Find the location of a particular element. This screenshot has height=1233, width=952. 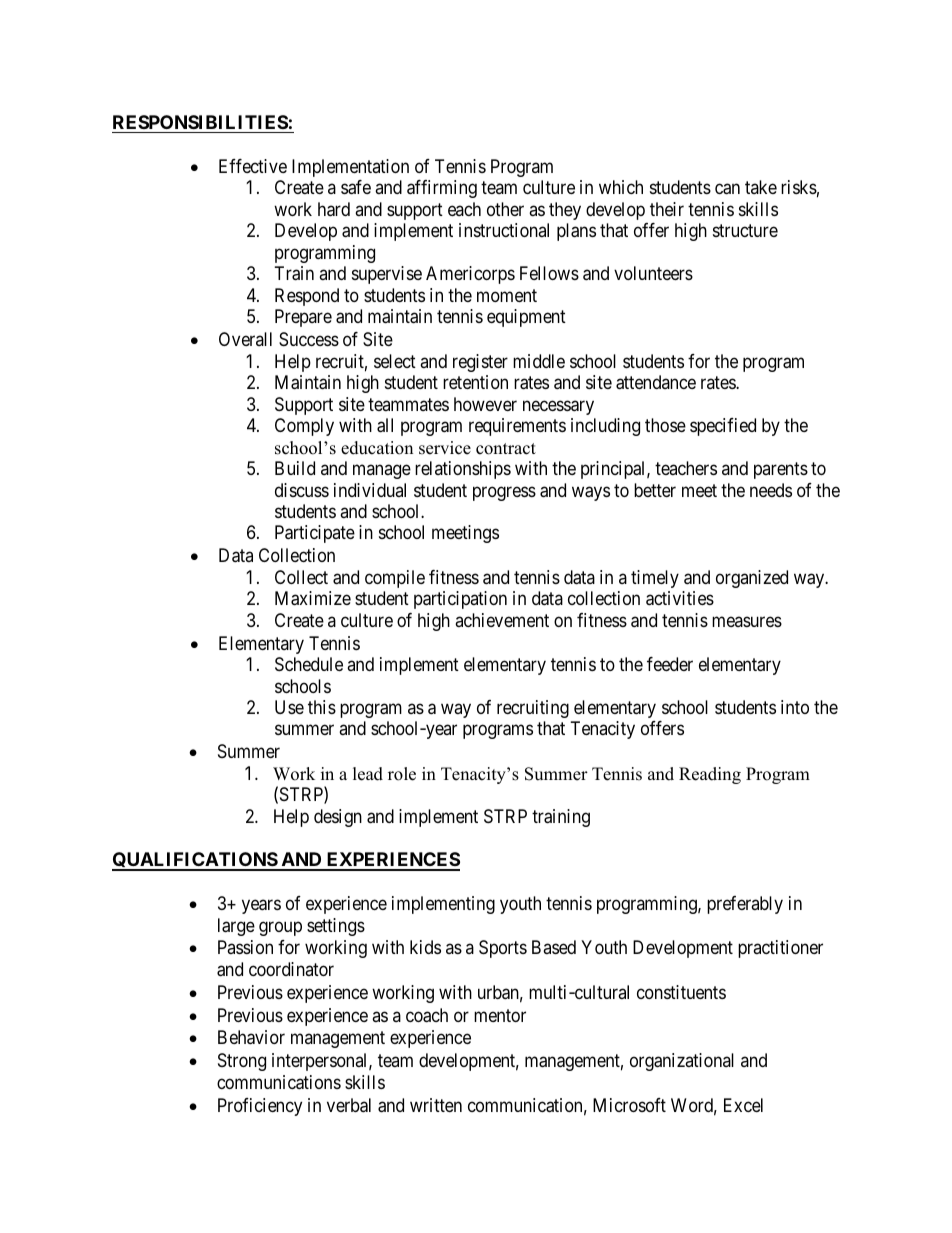

Maximize is located at coordinates (313, 598).
